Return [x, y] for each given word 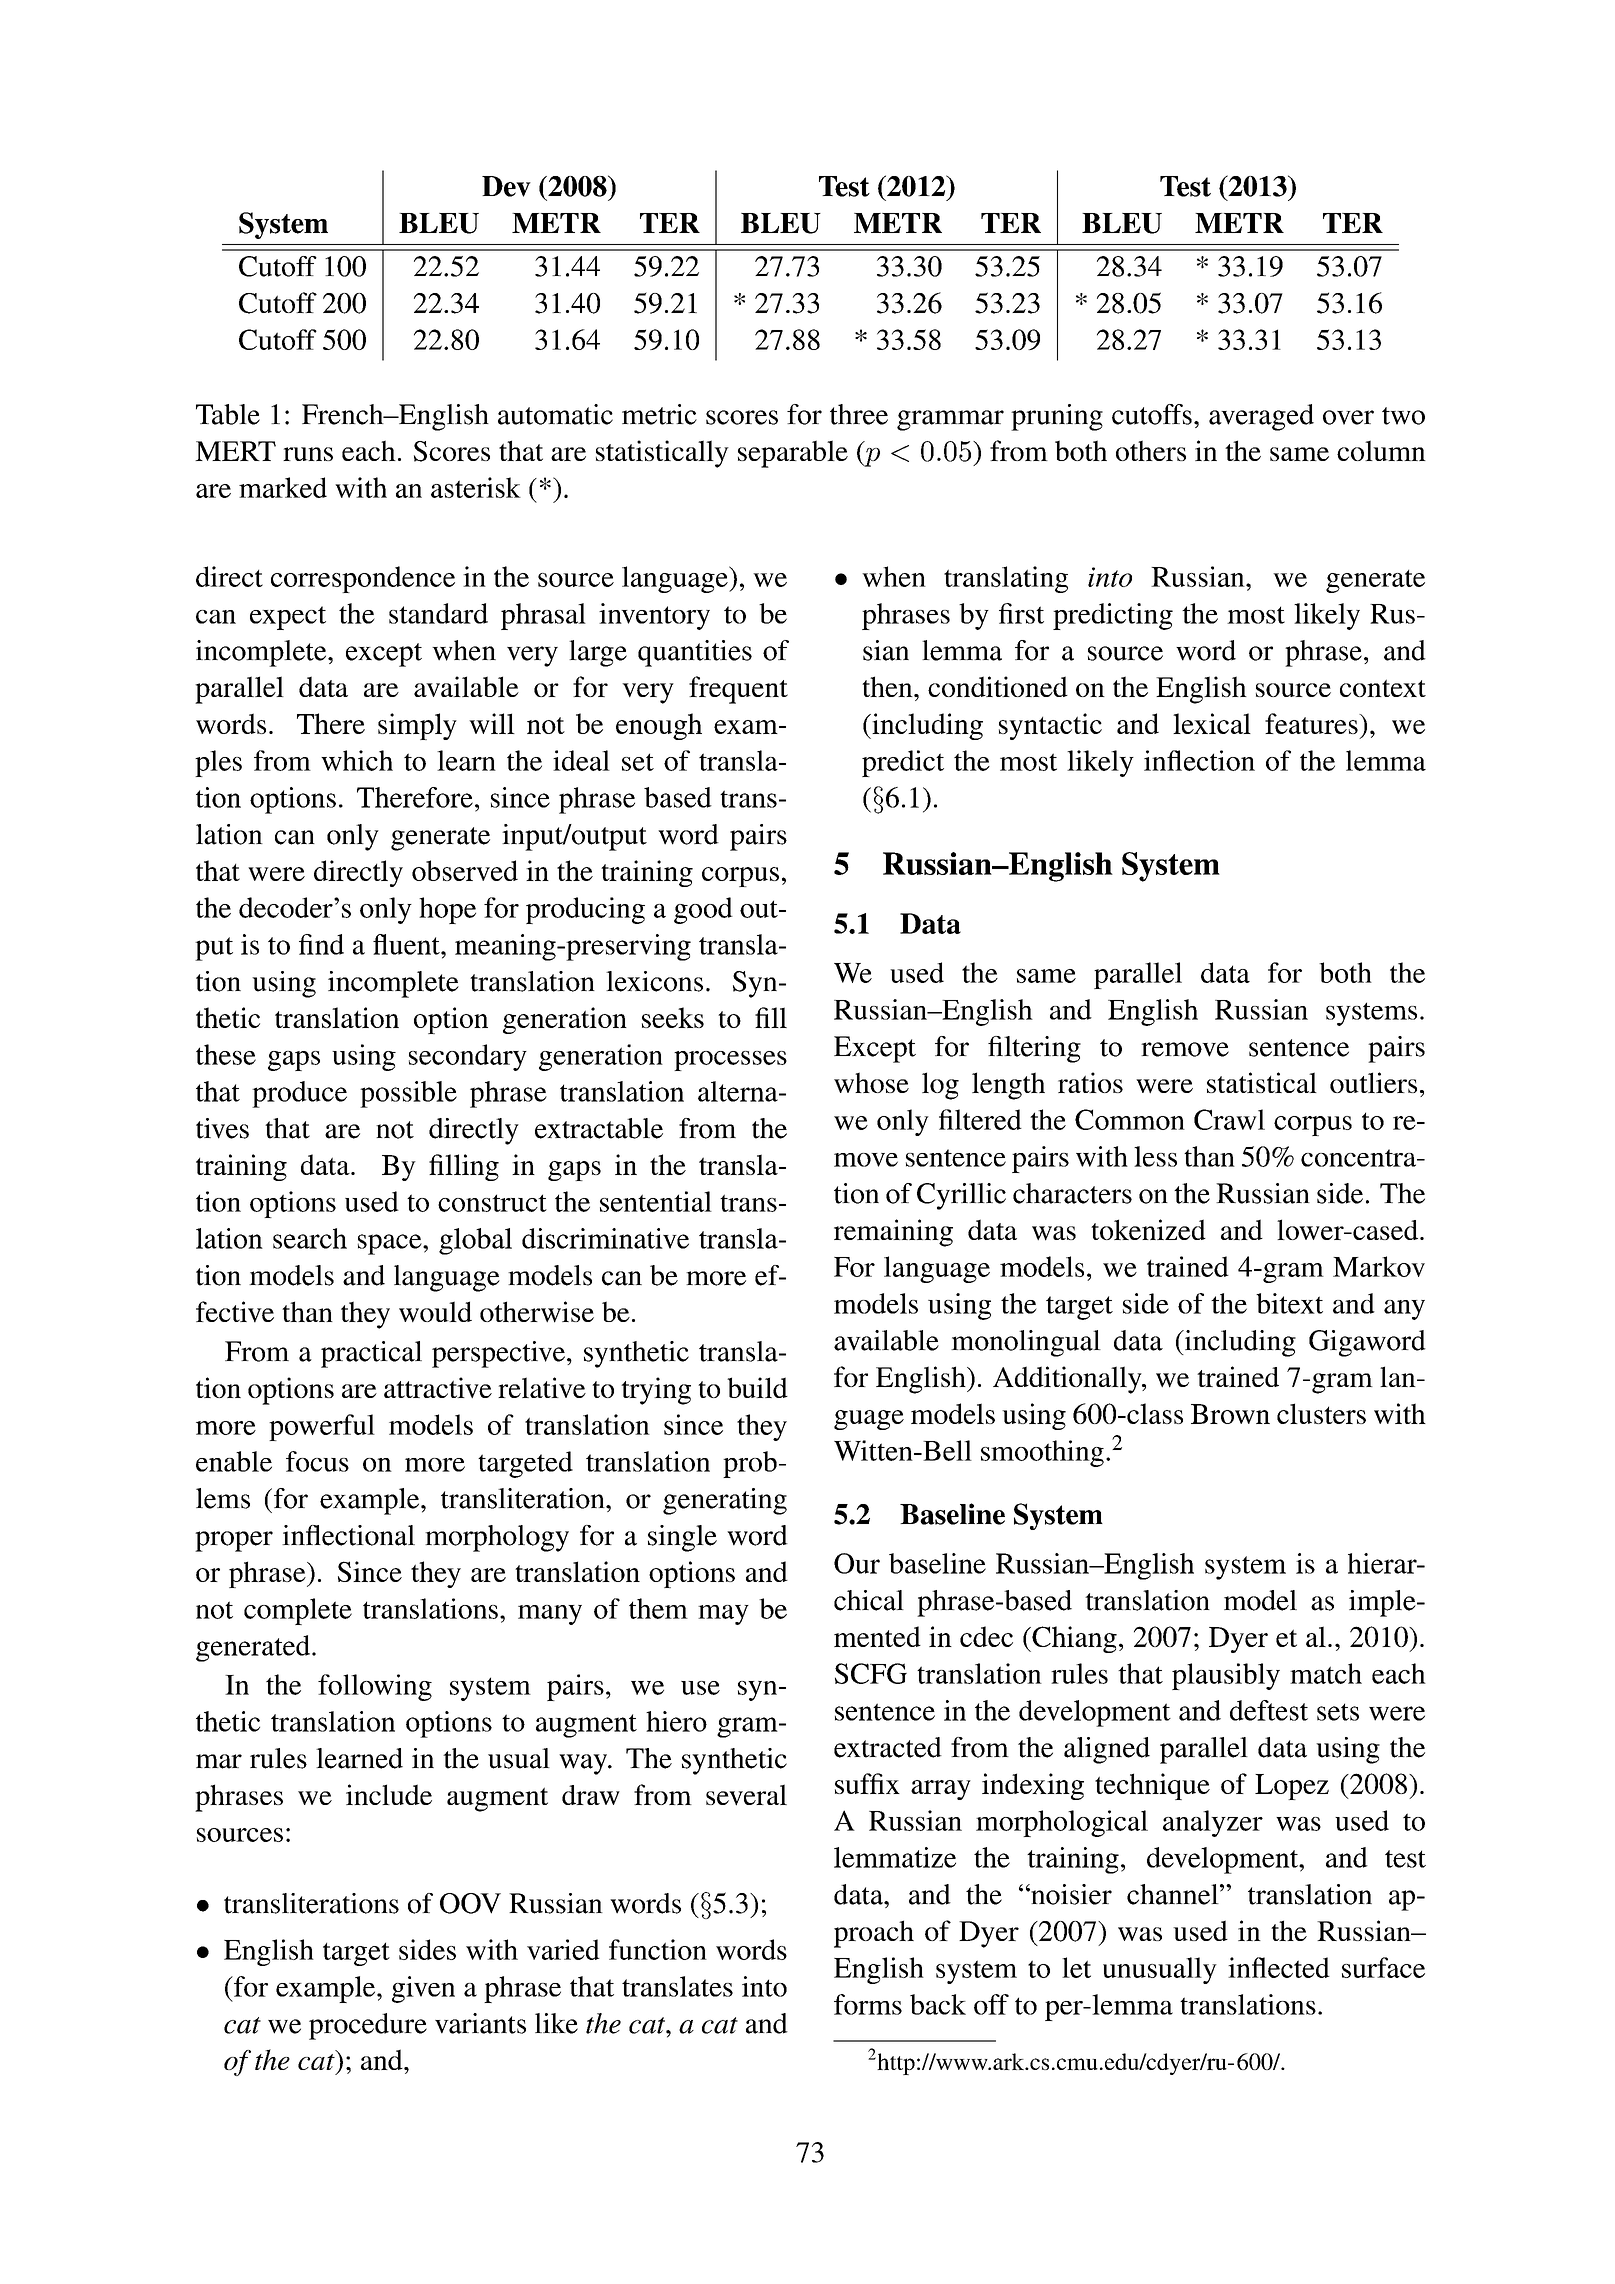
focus [317, 1461]
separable [793, 454]
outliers [1373, 1082]
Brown [1230, 1414]
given [423, 1989]
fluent [407, 944]
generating [725, 1501]
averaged [1261, 417]
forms [868, 2004]
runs [308, 454]
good [703, 910]
